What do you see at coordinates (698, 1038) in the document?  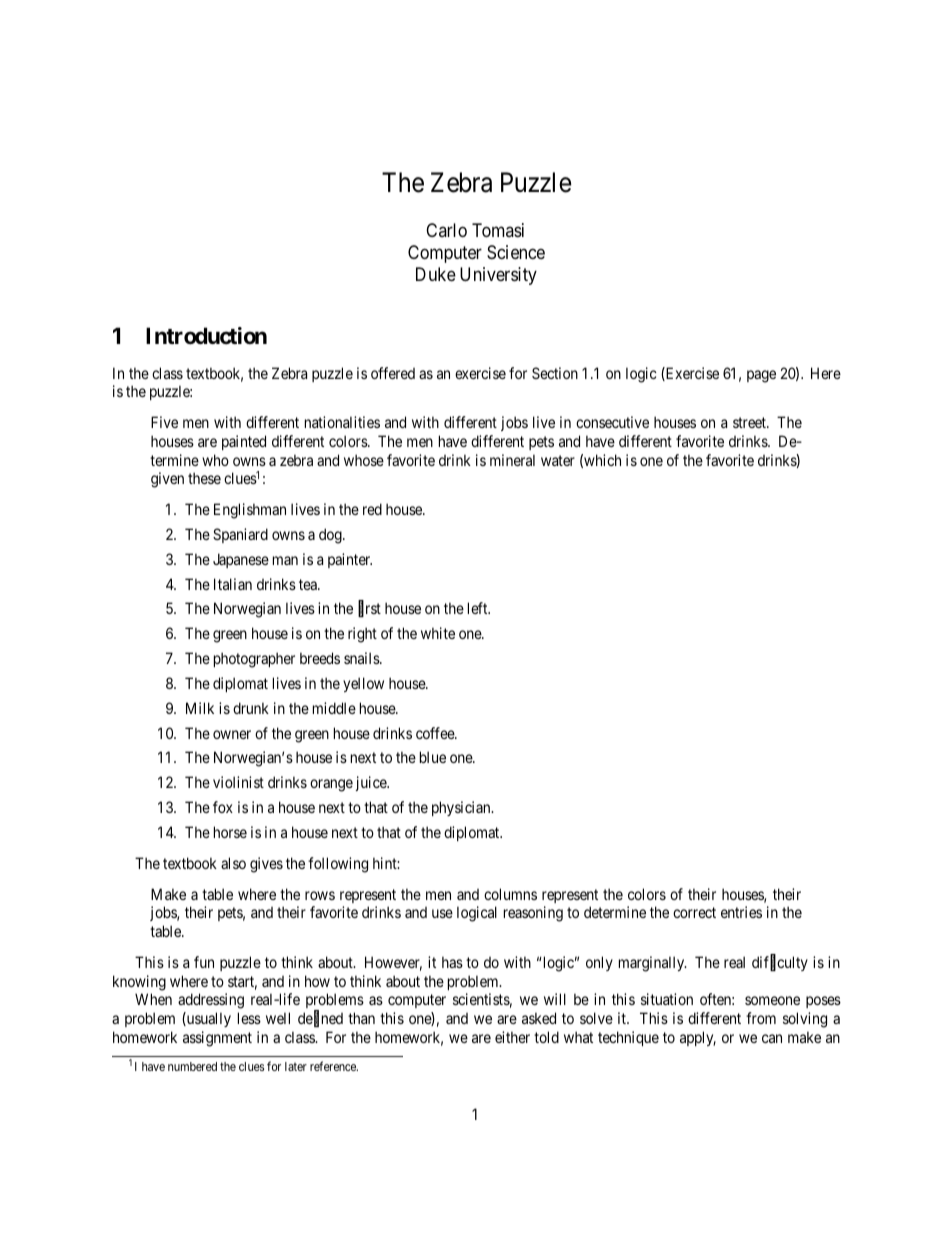 I see `apply` at bounding box center [698, 1038].
